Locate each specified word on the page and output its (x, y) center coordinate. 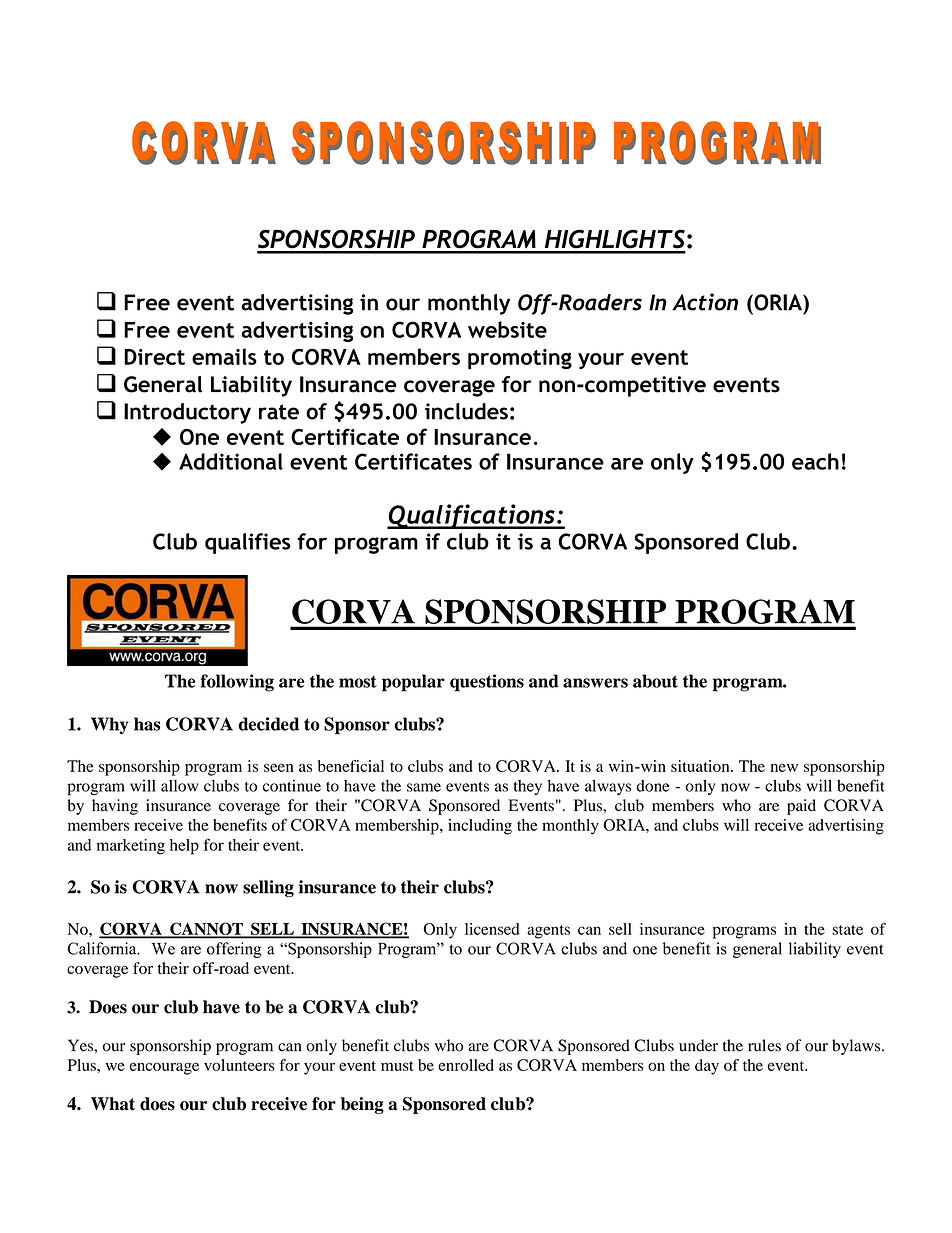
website (507, 329)
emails (224, 356)
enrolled (466, 1065)
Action (705, 302)
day (707, 1067)
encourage (164, 1068)
